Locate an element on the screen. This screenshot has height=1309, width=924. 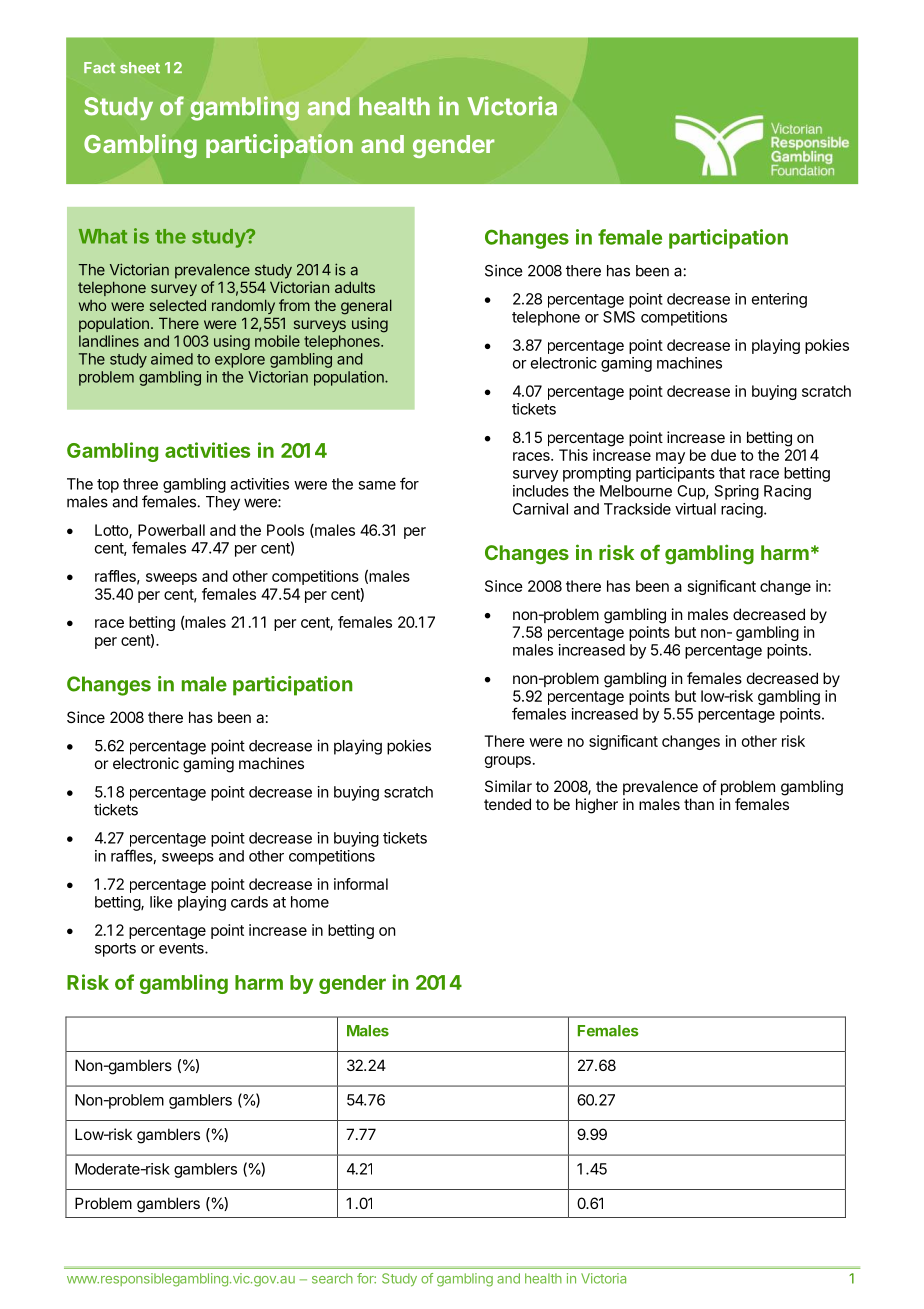
adults is located at coordinates (355, 287).
